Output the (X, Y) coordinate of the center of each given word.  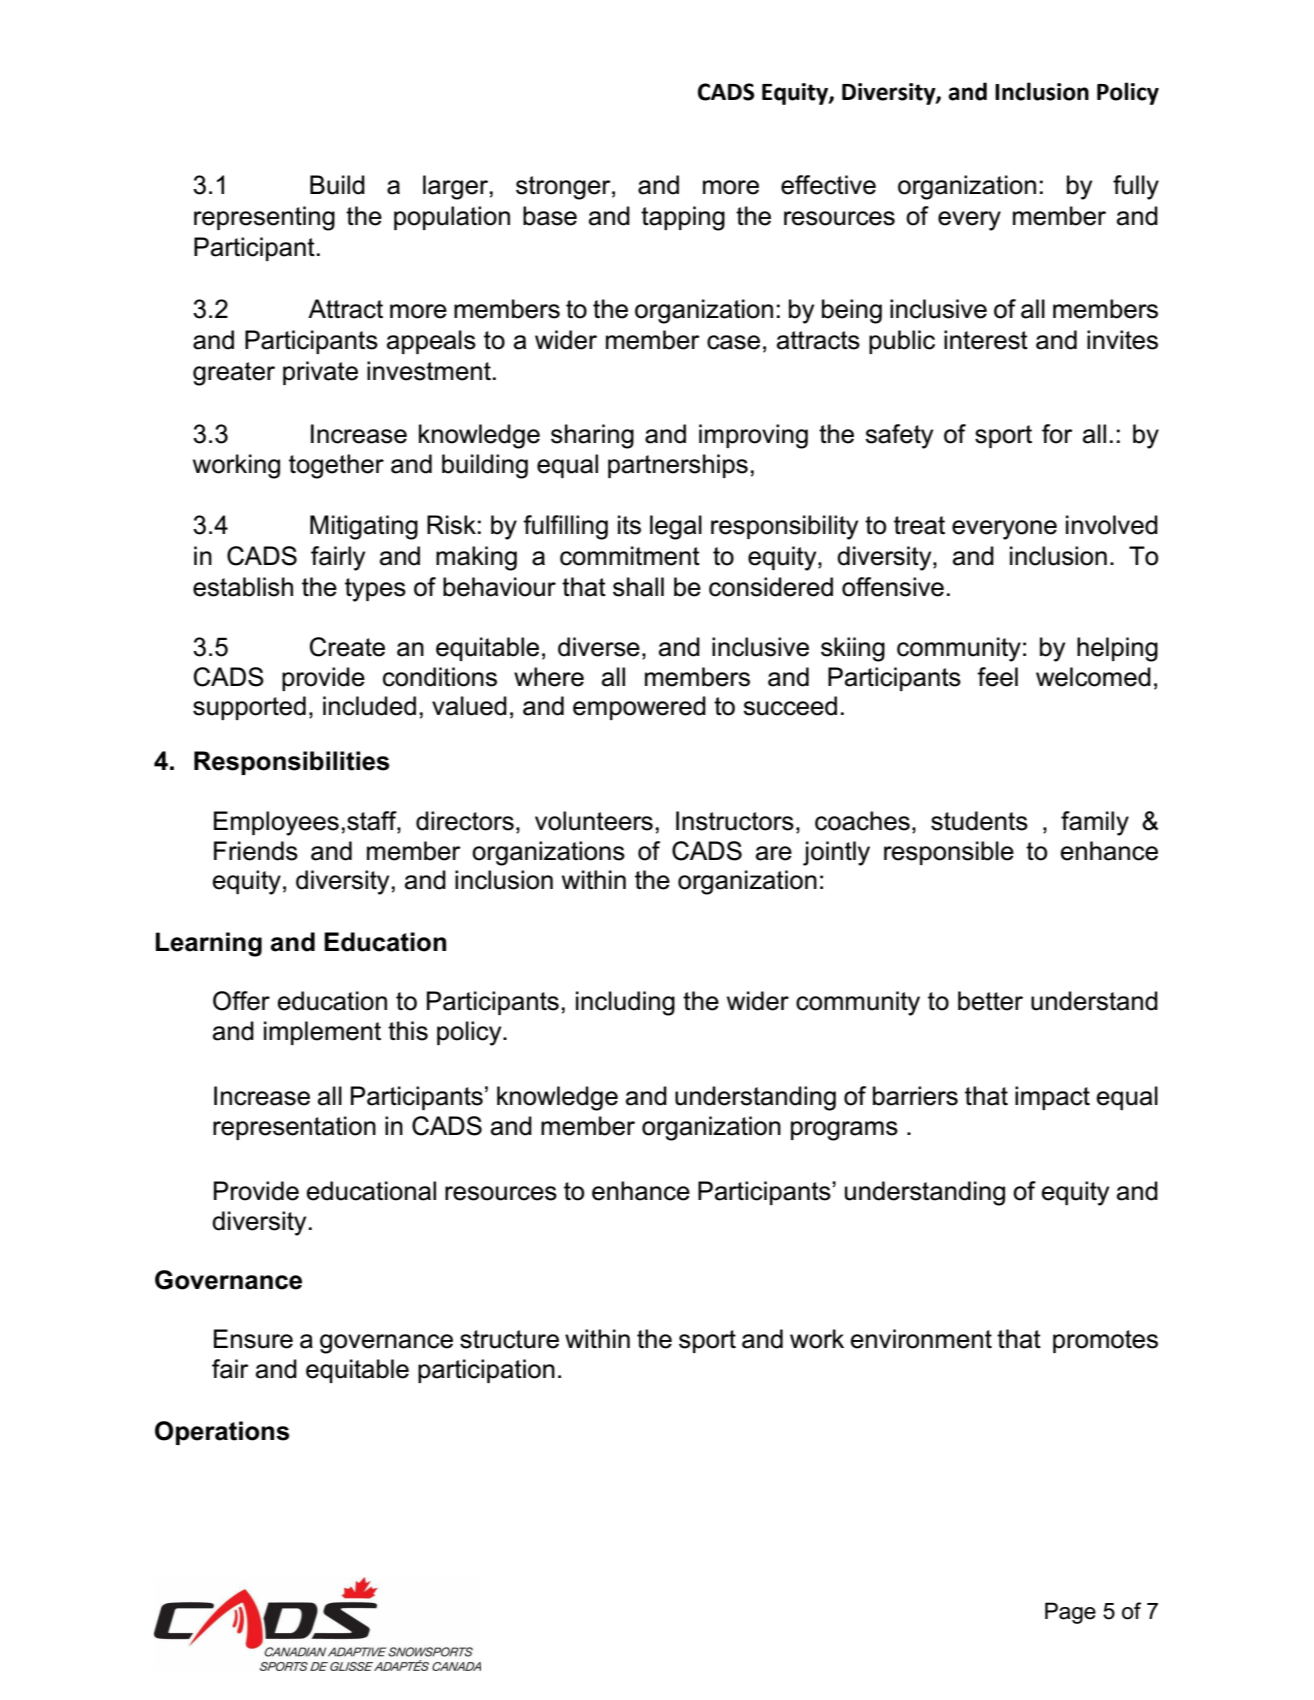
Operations (222, 1433)
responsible (949, 853)
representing (264, 218)
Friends (256, 851)
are (774, 853)
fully (1136, 187)
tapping (683, 218)
